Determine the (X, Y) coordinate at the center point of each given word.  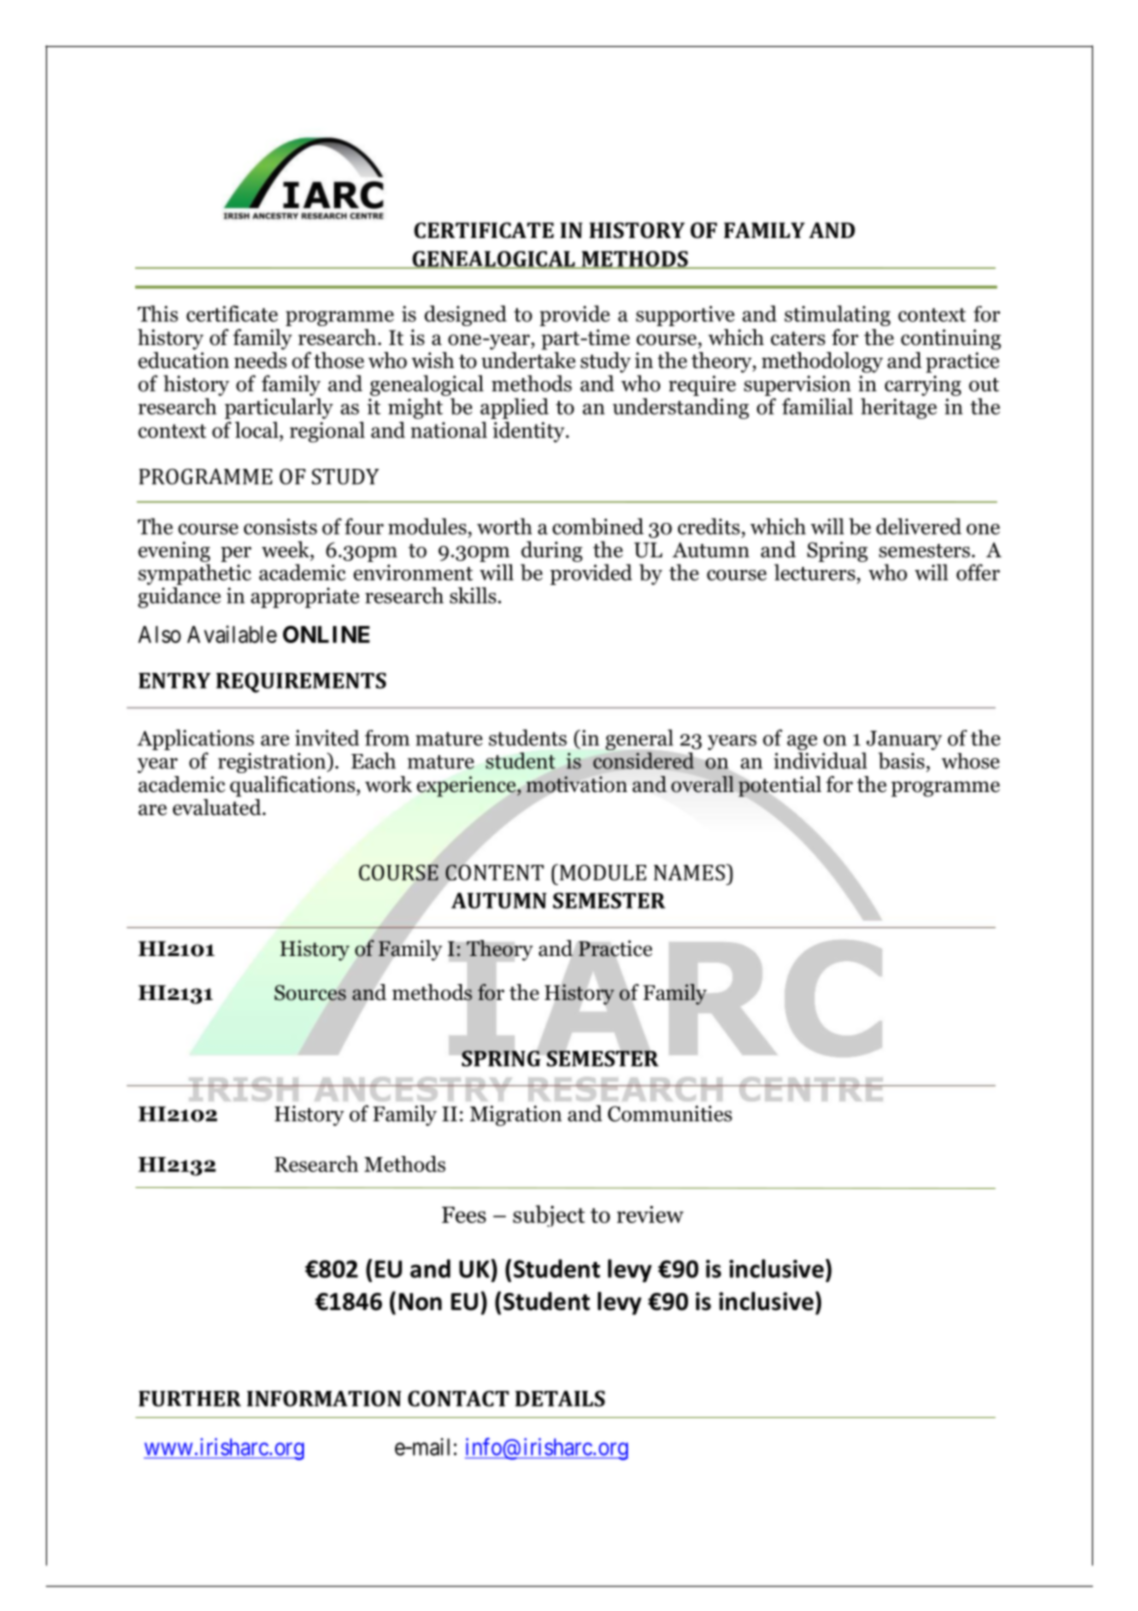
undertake (528, 360)
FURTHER (190, 1399)
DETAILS (560, 1398)
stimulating (837, 315)
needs (260, 360)
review (650, 1214)
